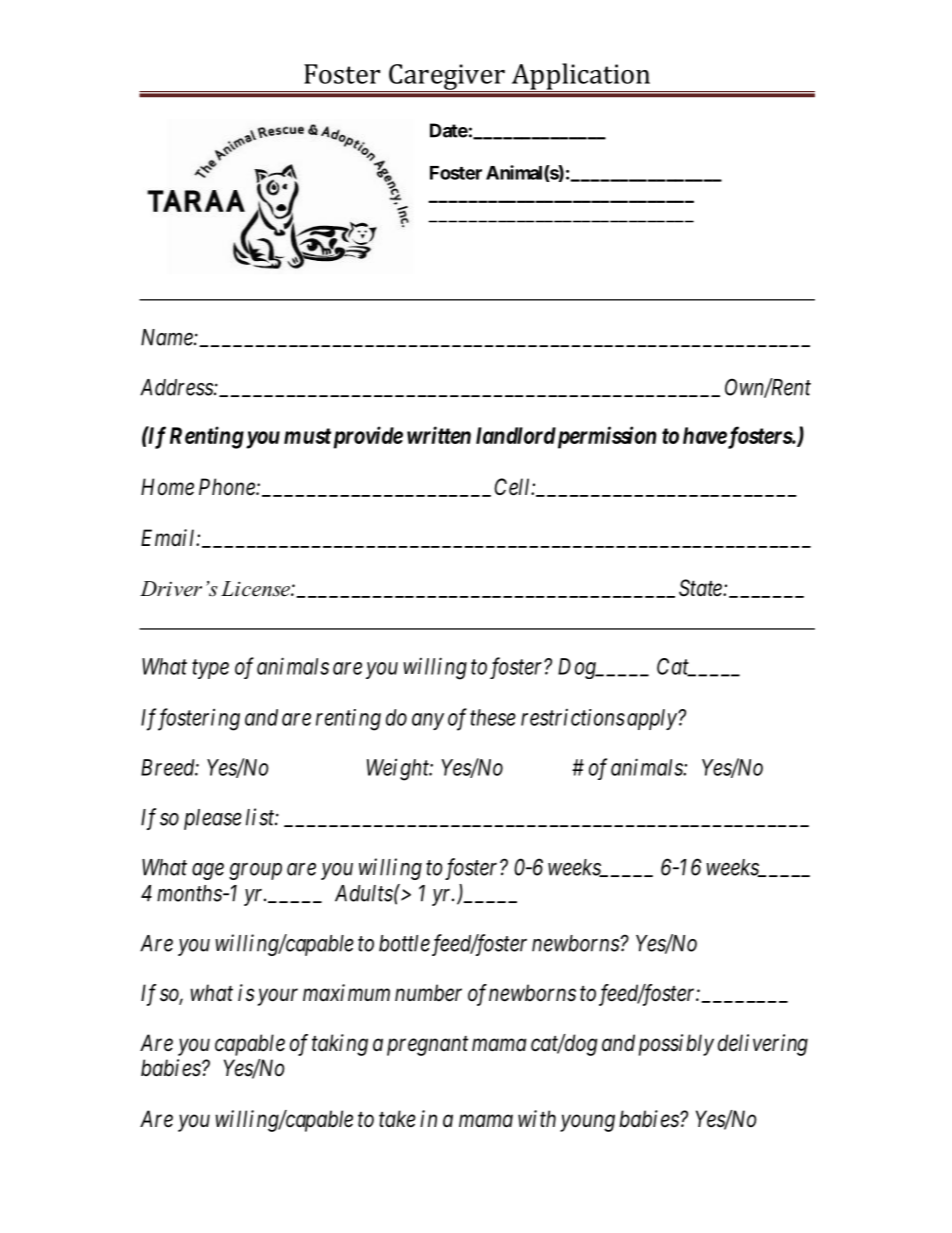 This page has height=1233, width=952. What do you see at coordinates (427, 1046) in the page?
I see `pregnant` at bounding box center [427, 1046].
